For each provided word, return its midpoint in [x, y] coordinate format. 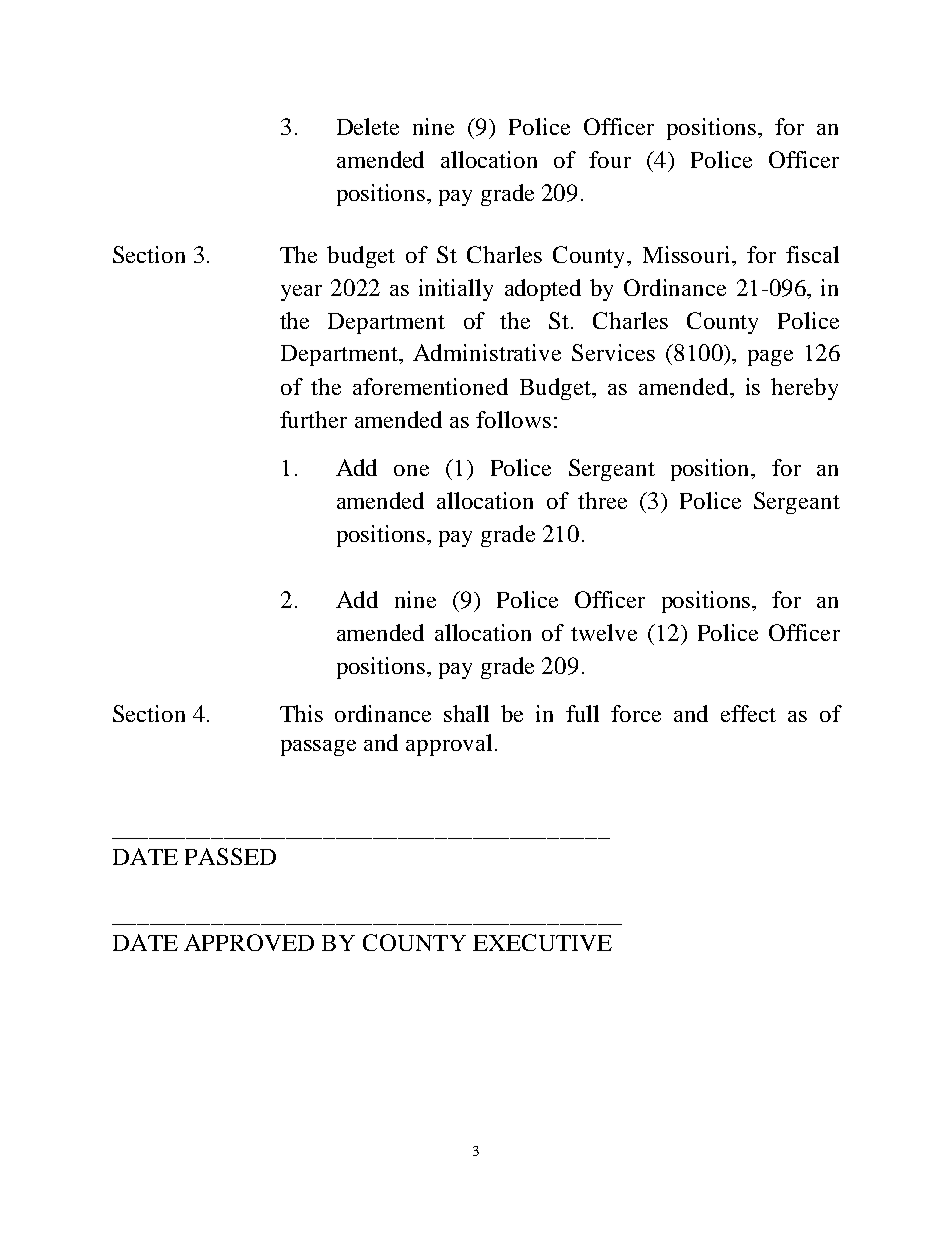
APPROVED [249, 942]
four [610, 159]
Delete [368, 126]
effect [748, 713]
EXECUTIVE [542, 942]
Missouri [688, 254]
